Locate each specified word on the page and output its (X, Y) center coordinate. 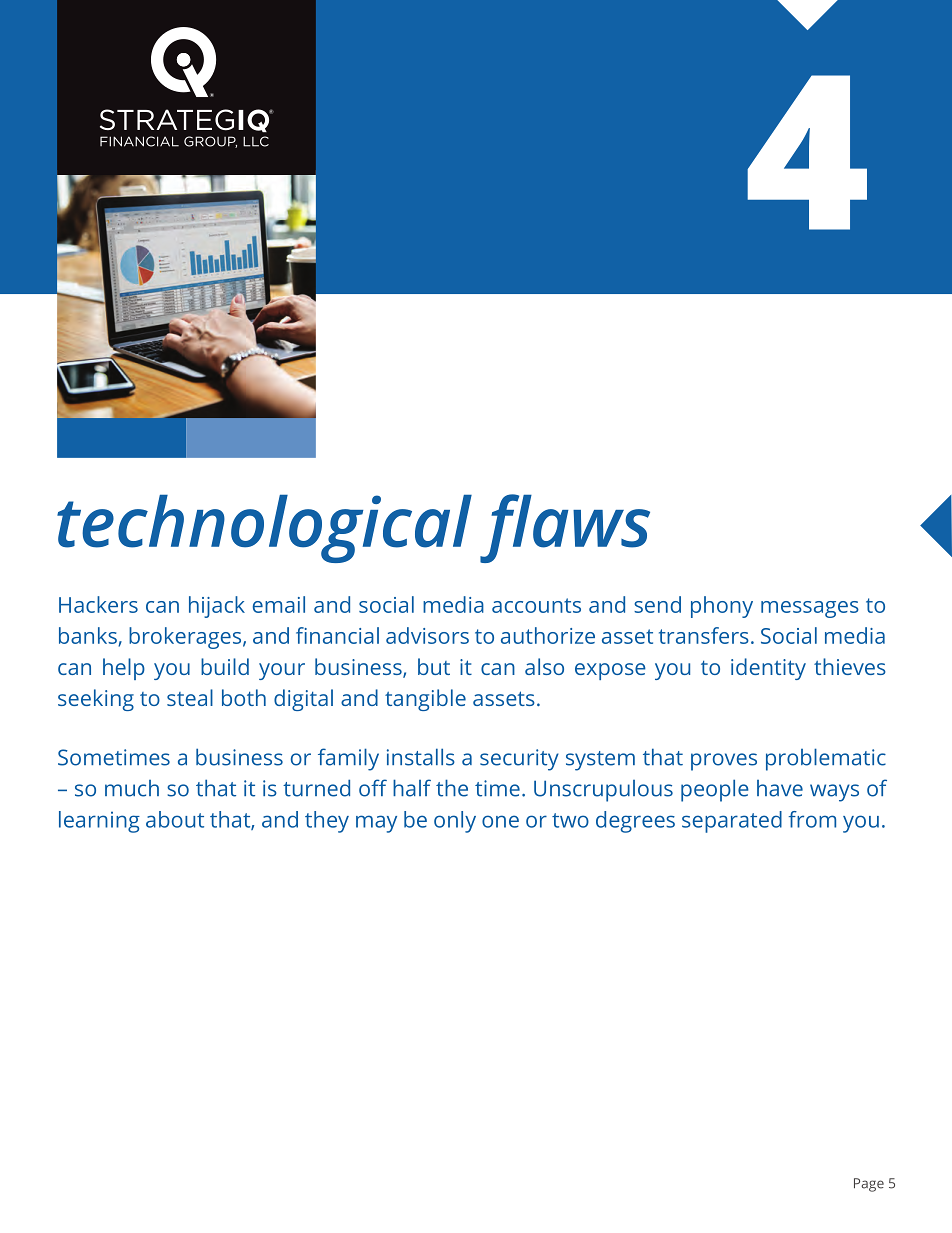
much (132, 788)
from (812, 819)
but (434, 666)
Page (869, 1185)
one (500, 821)
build (225, 666)
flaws (565, 528)
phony (722, 607)
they (327, 822)
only (455, 822)
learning (99, 822)
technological (264, 528)
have (780, 788)
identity (768, 669)
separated (732, 822)
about (175, 819)
